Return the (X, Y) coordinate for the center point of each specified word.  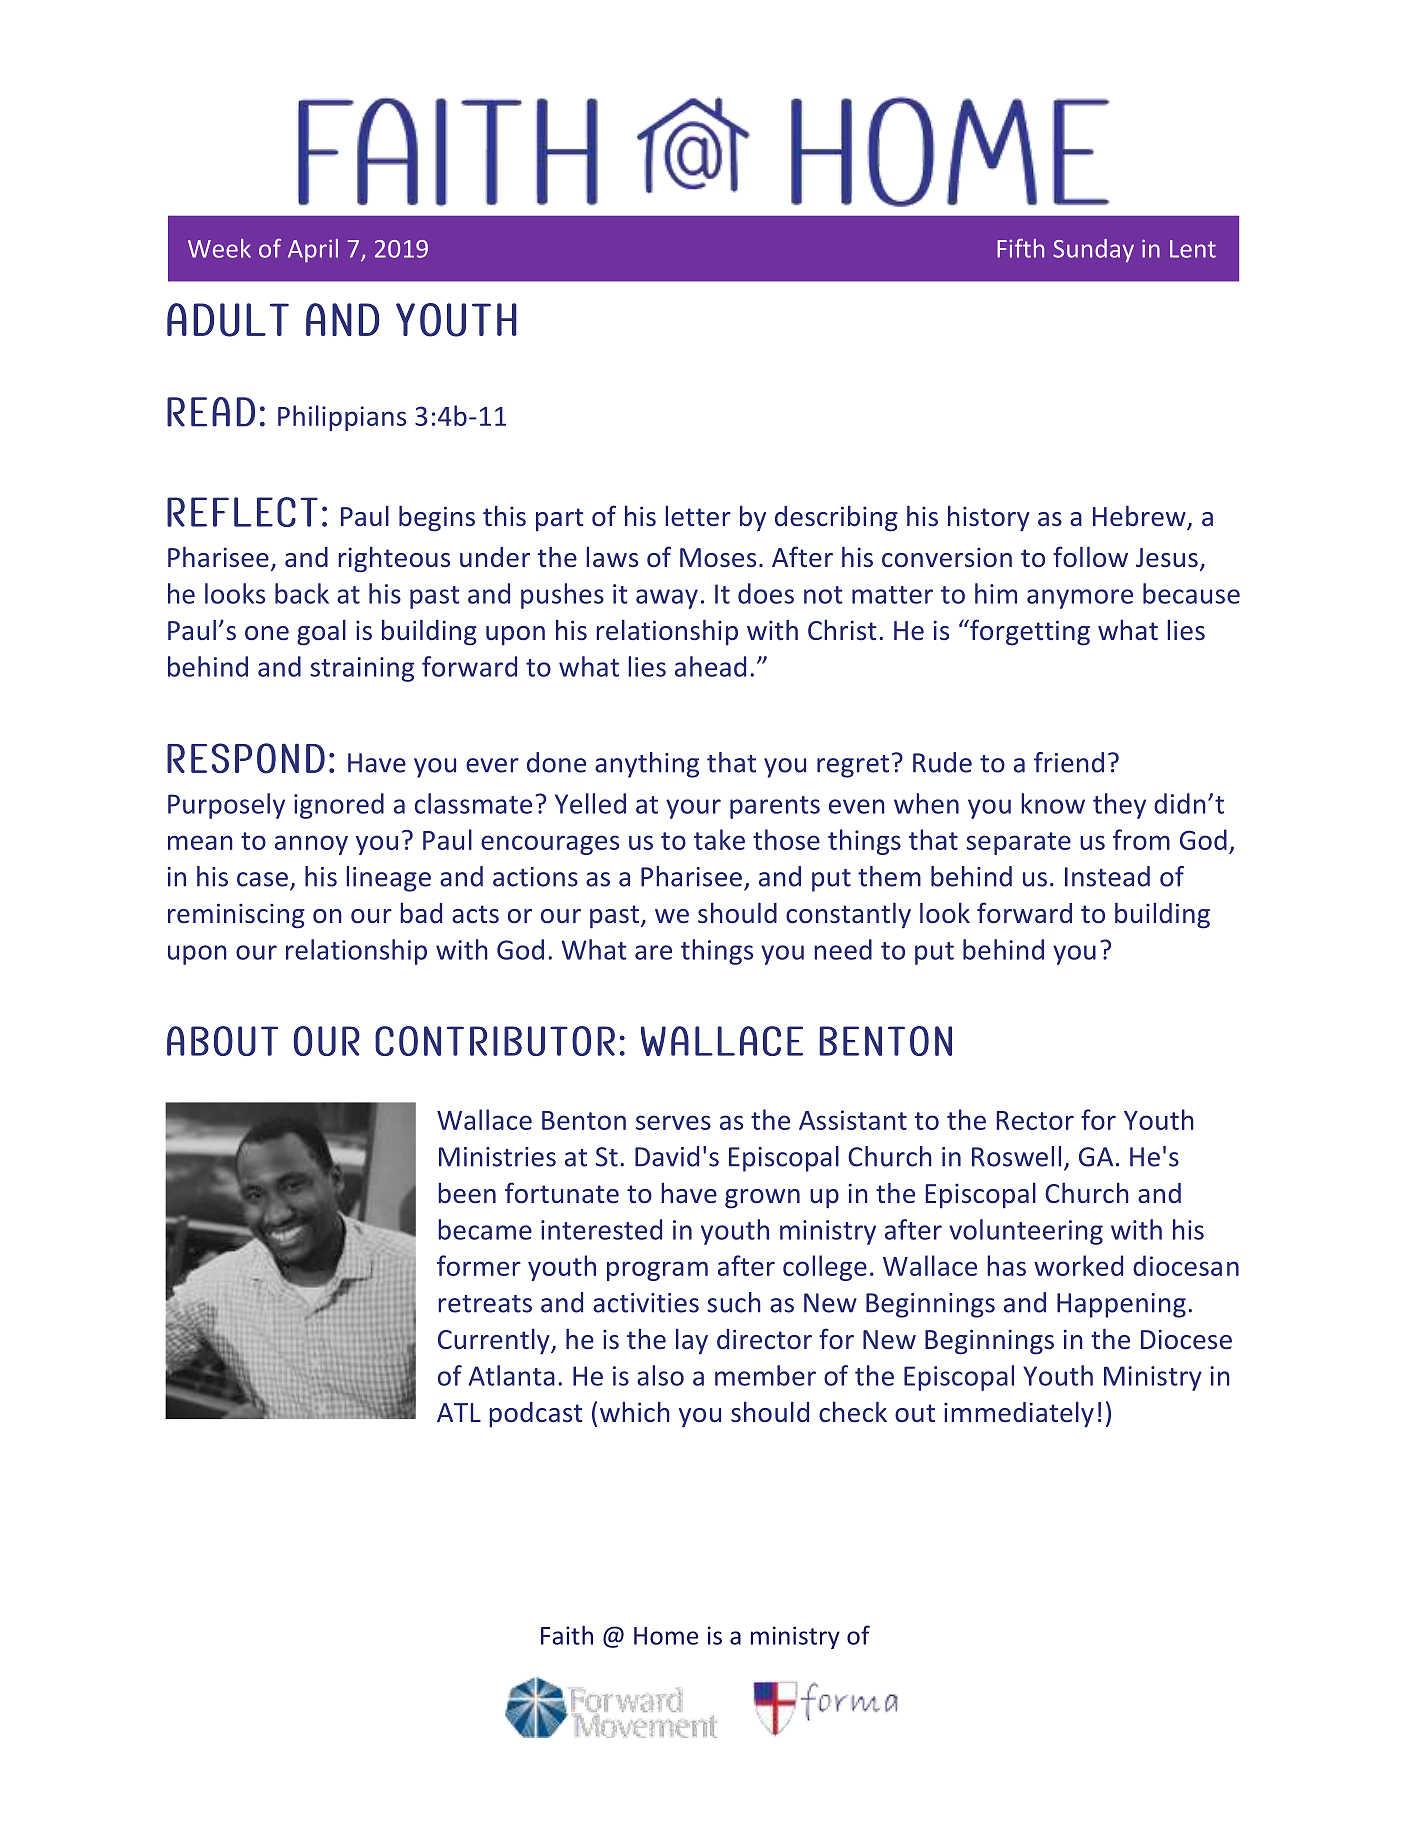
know (1053, 803)
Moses (718, 558)
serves (673, 1122)
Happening (1121, 1305)
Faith (567, 1635)
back (302, 593)
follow (1090, 556)
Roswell (1016, 1156)
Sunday (1093, 251)
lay (692, 1341)
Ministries (497, 1157)
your (693, 809)
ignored (339, 806)
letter (698, 516)
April (313, 251)
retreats (485, 1304)
